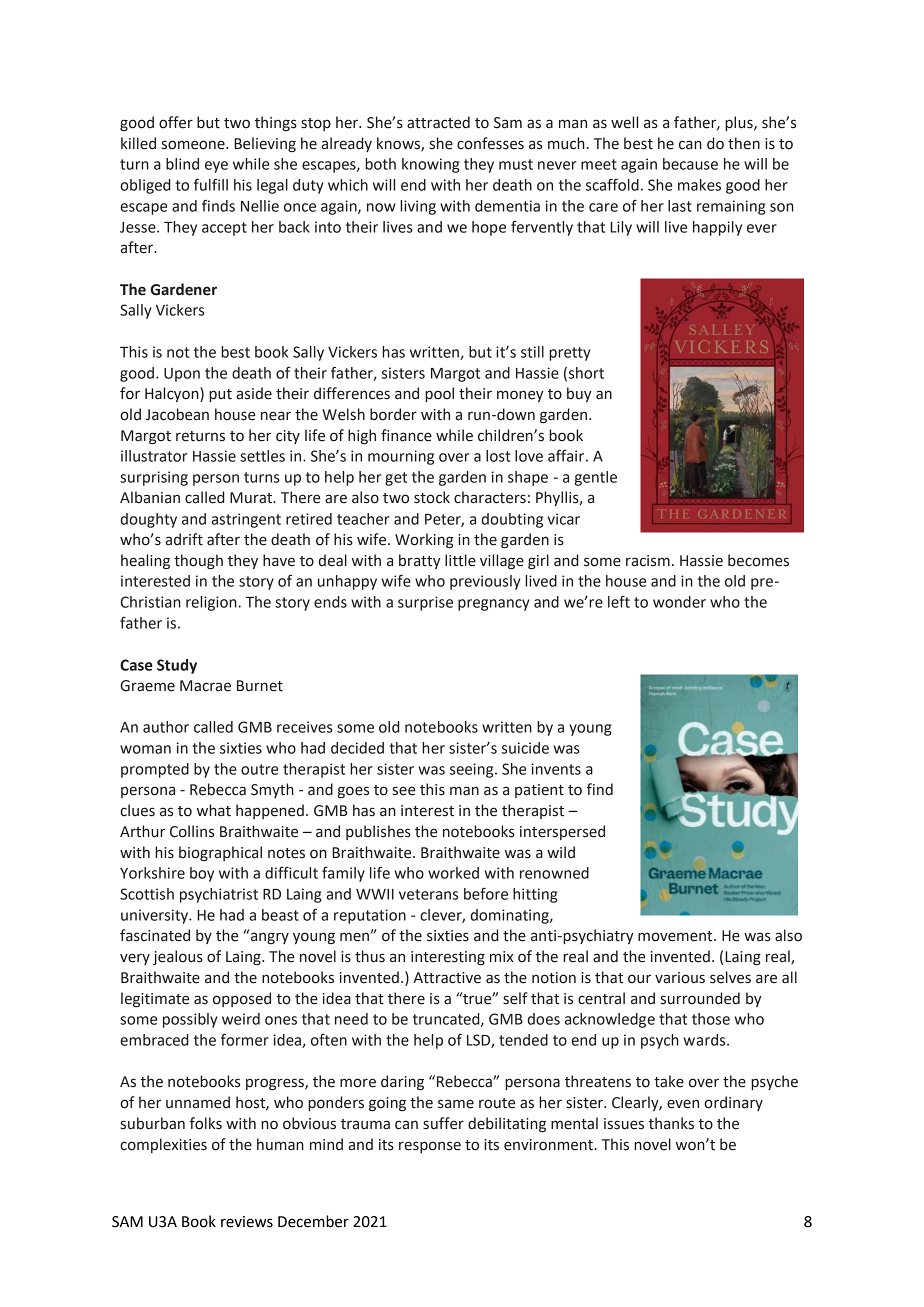 This screenshot has height=1307, width=924. Describe the element at coordinates (177, 414) in the screenshot. I see `Jacobean` at that location.
